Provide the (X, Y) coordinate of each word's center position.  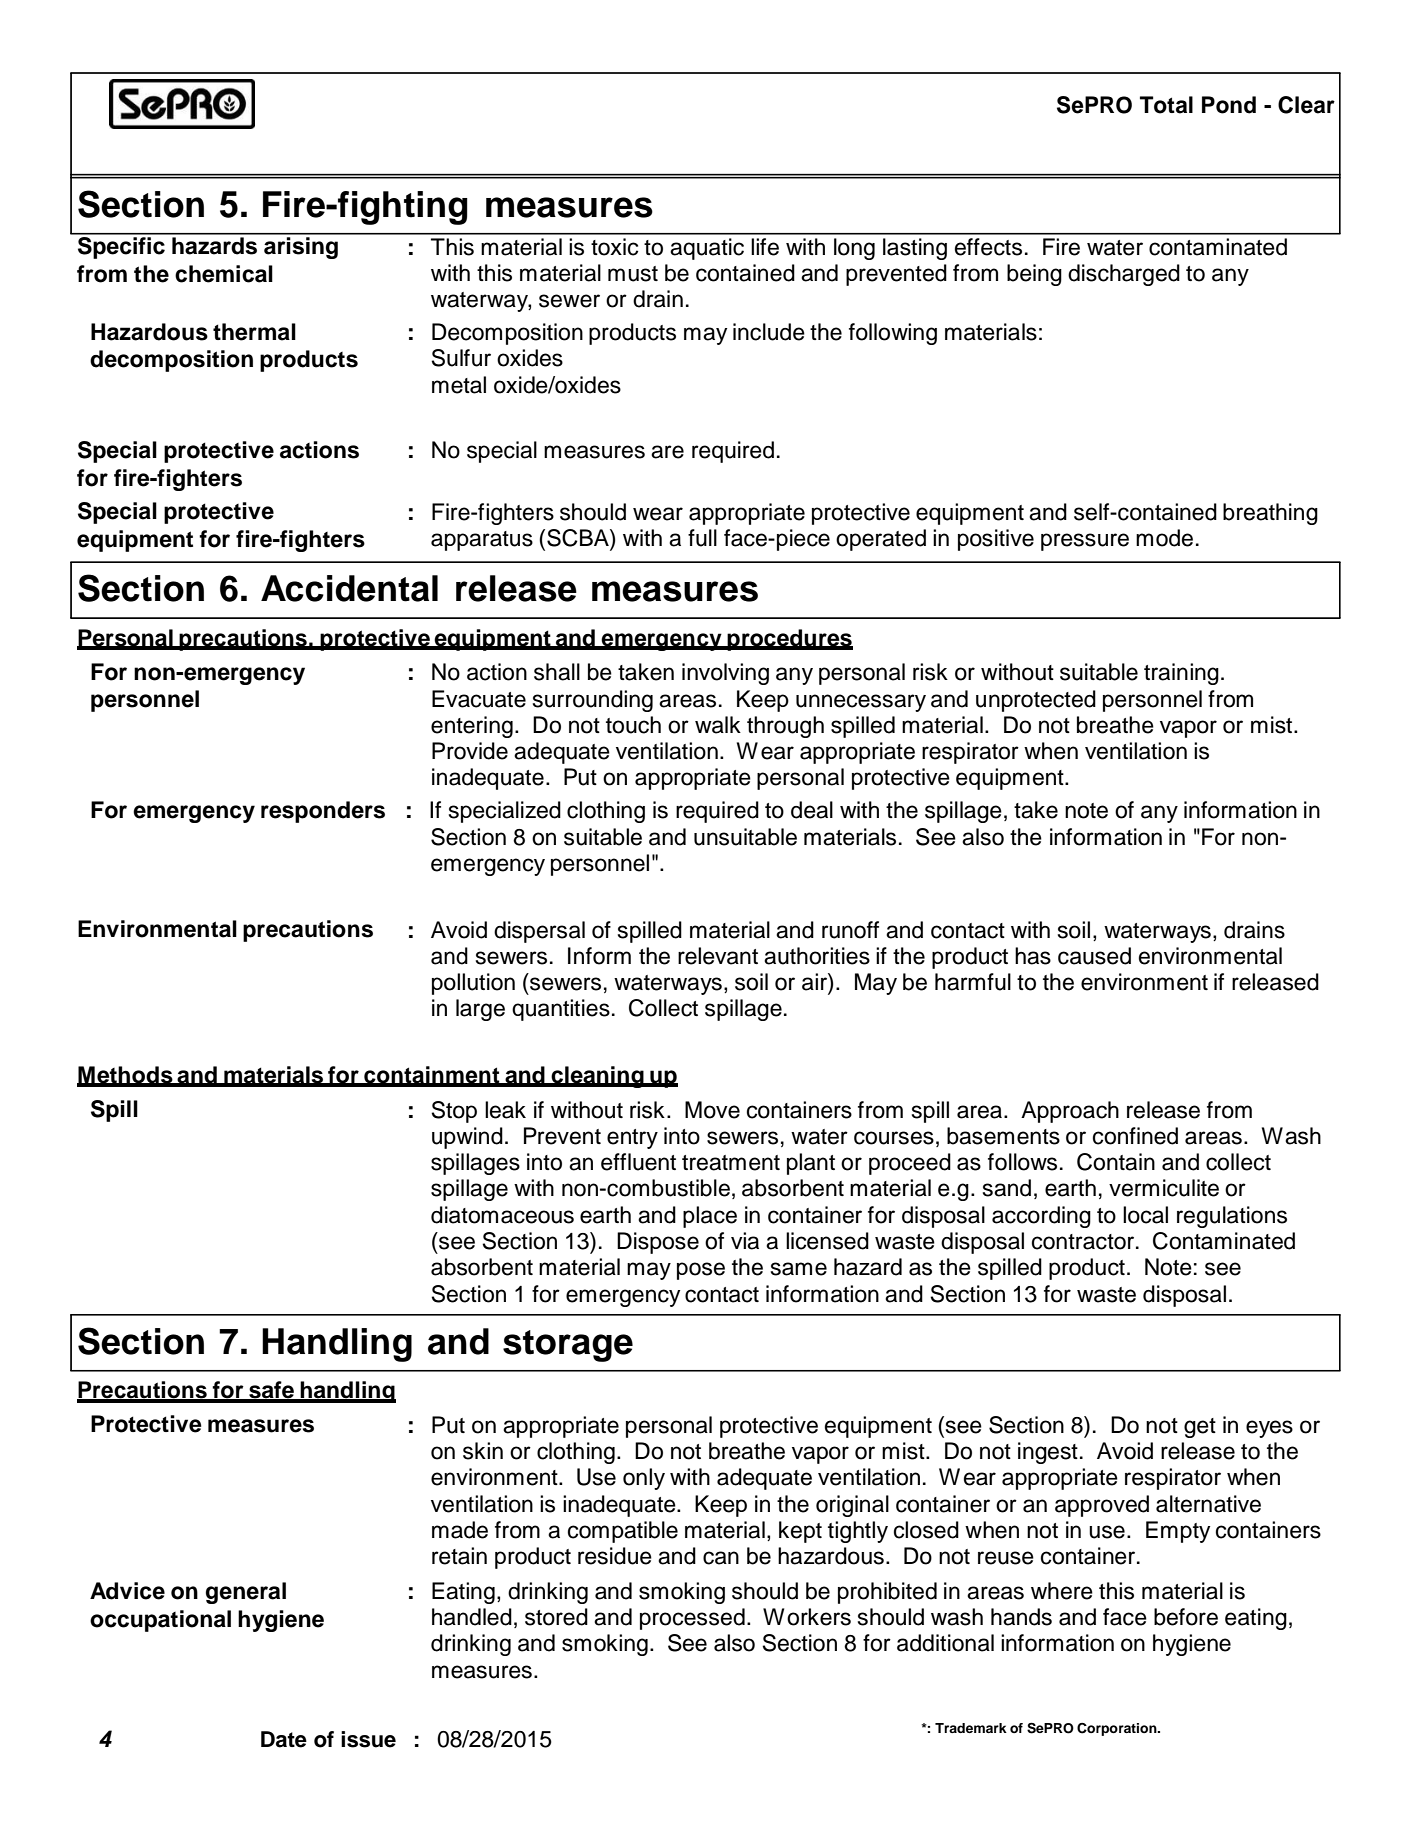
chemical (224, 274)
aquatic (707, 249)
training (1181, 674)
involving (725, 674)
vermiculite (1164, 1188)
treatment (731, 1163)
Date (284, 1739)
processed (692, 1619)
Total (1166, 105)
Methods (126, 1076)
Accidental (349, 588)
